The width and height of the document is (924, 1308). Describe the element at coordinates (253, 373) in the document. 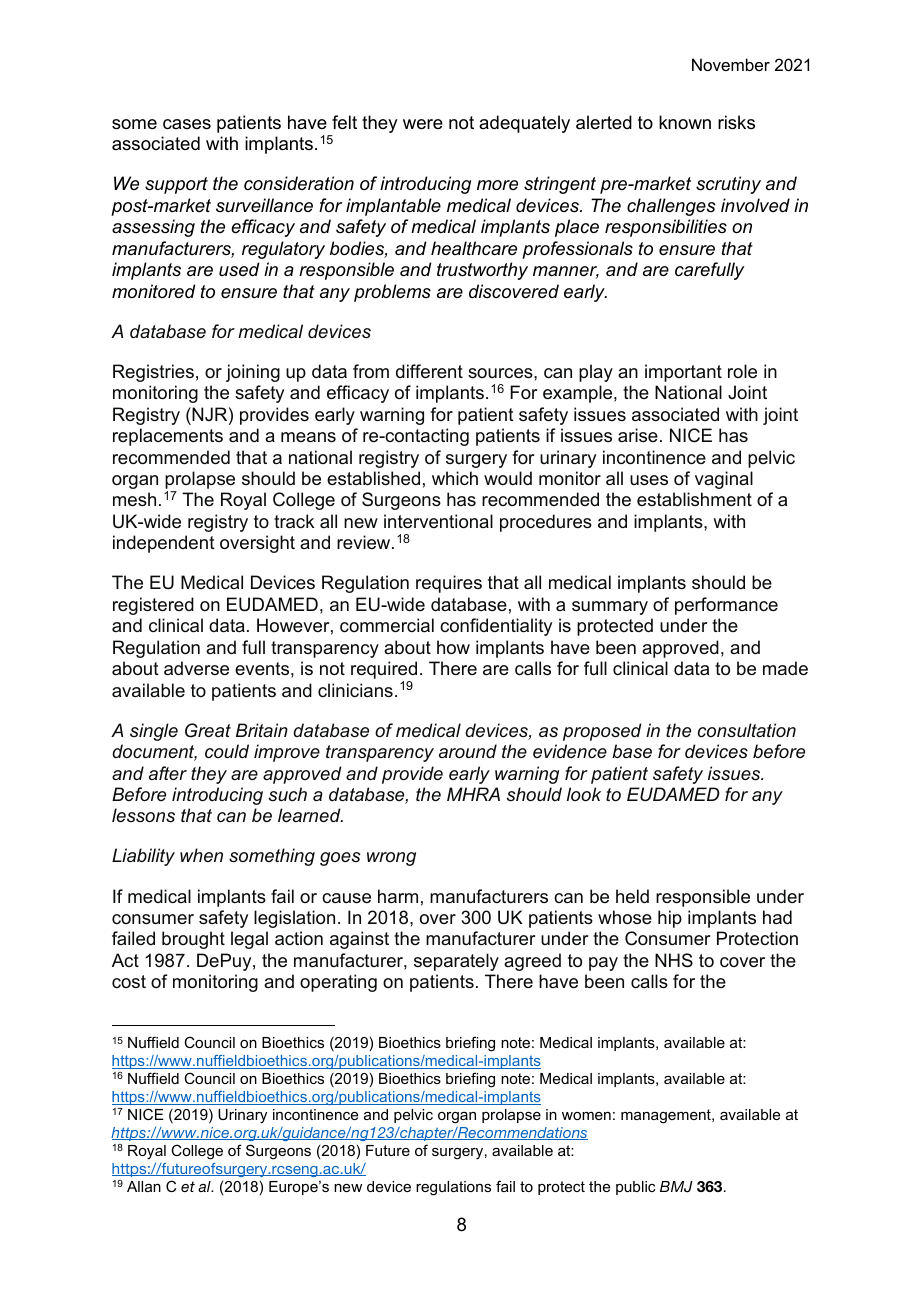

I see `joining` at that location.
